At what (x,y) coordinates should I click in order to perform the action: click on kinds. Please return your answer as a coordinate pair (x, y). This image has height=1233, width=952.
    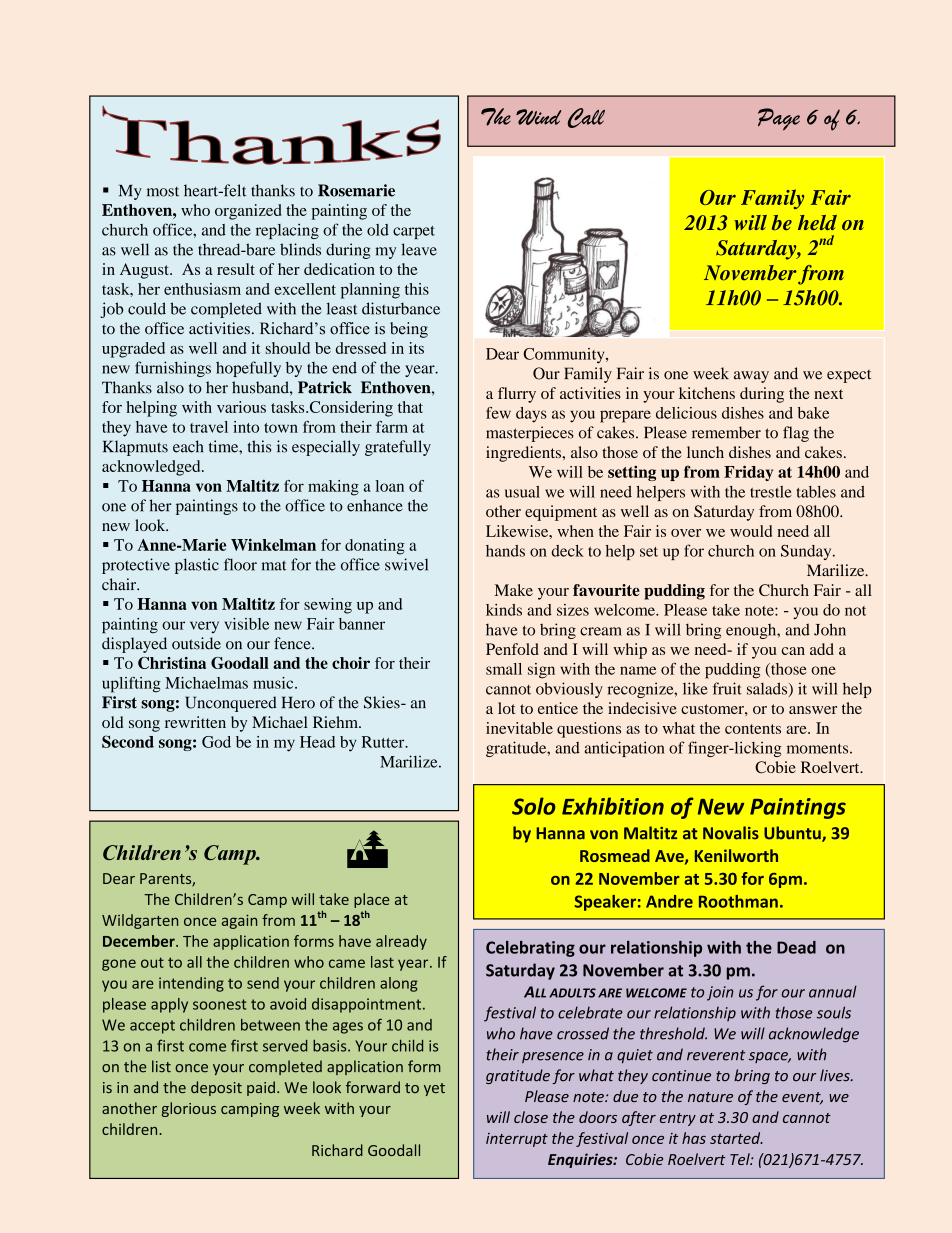
    Looking at the image, I should click on (504, 610).
